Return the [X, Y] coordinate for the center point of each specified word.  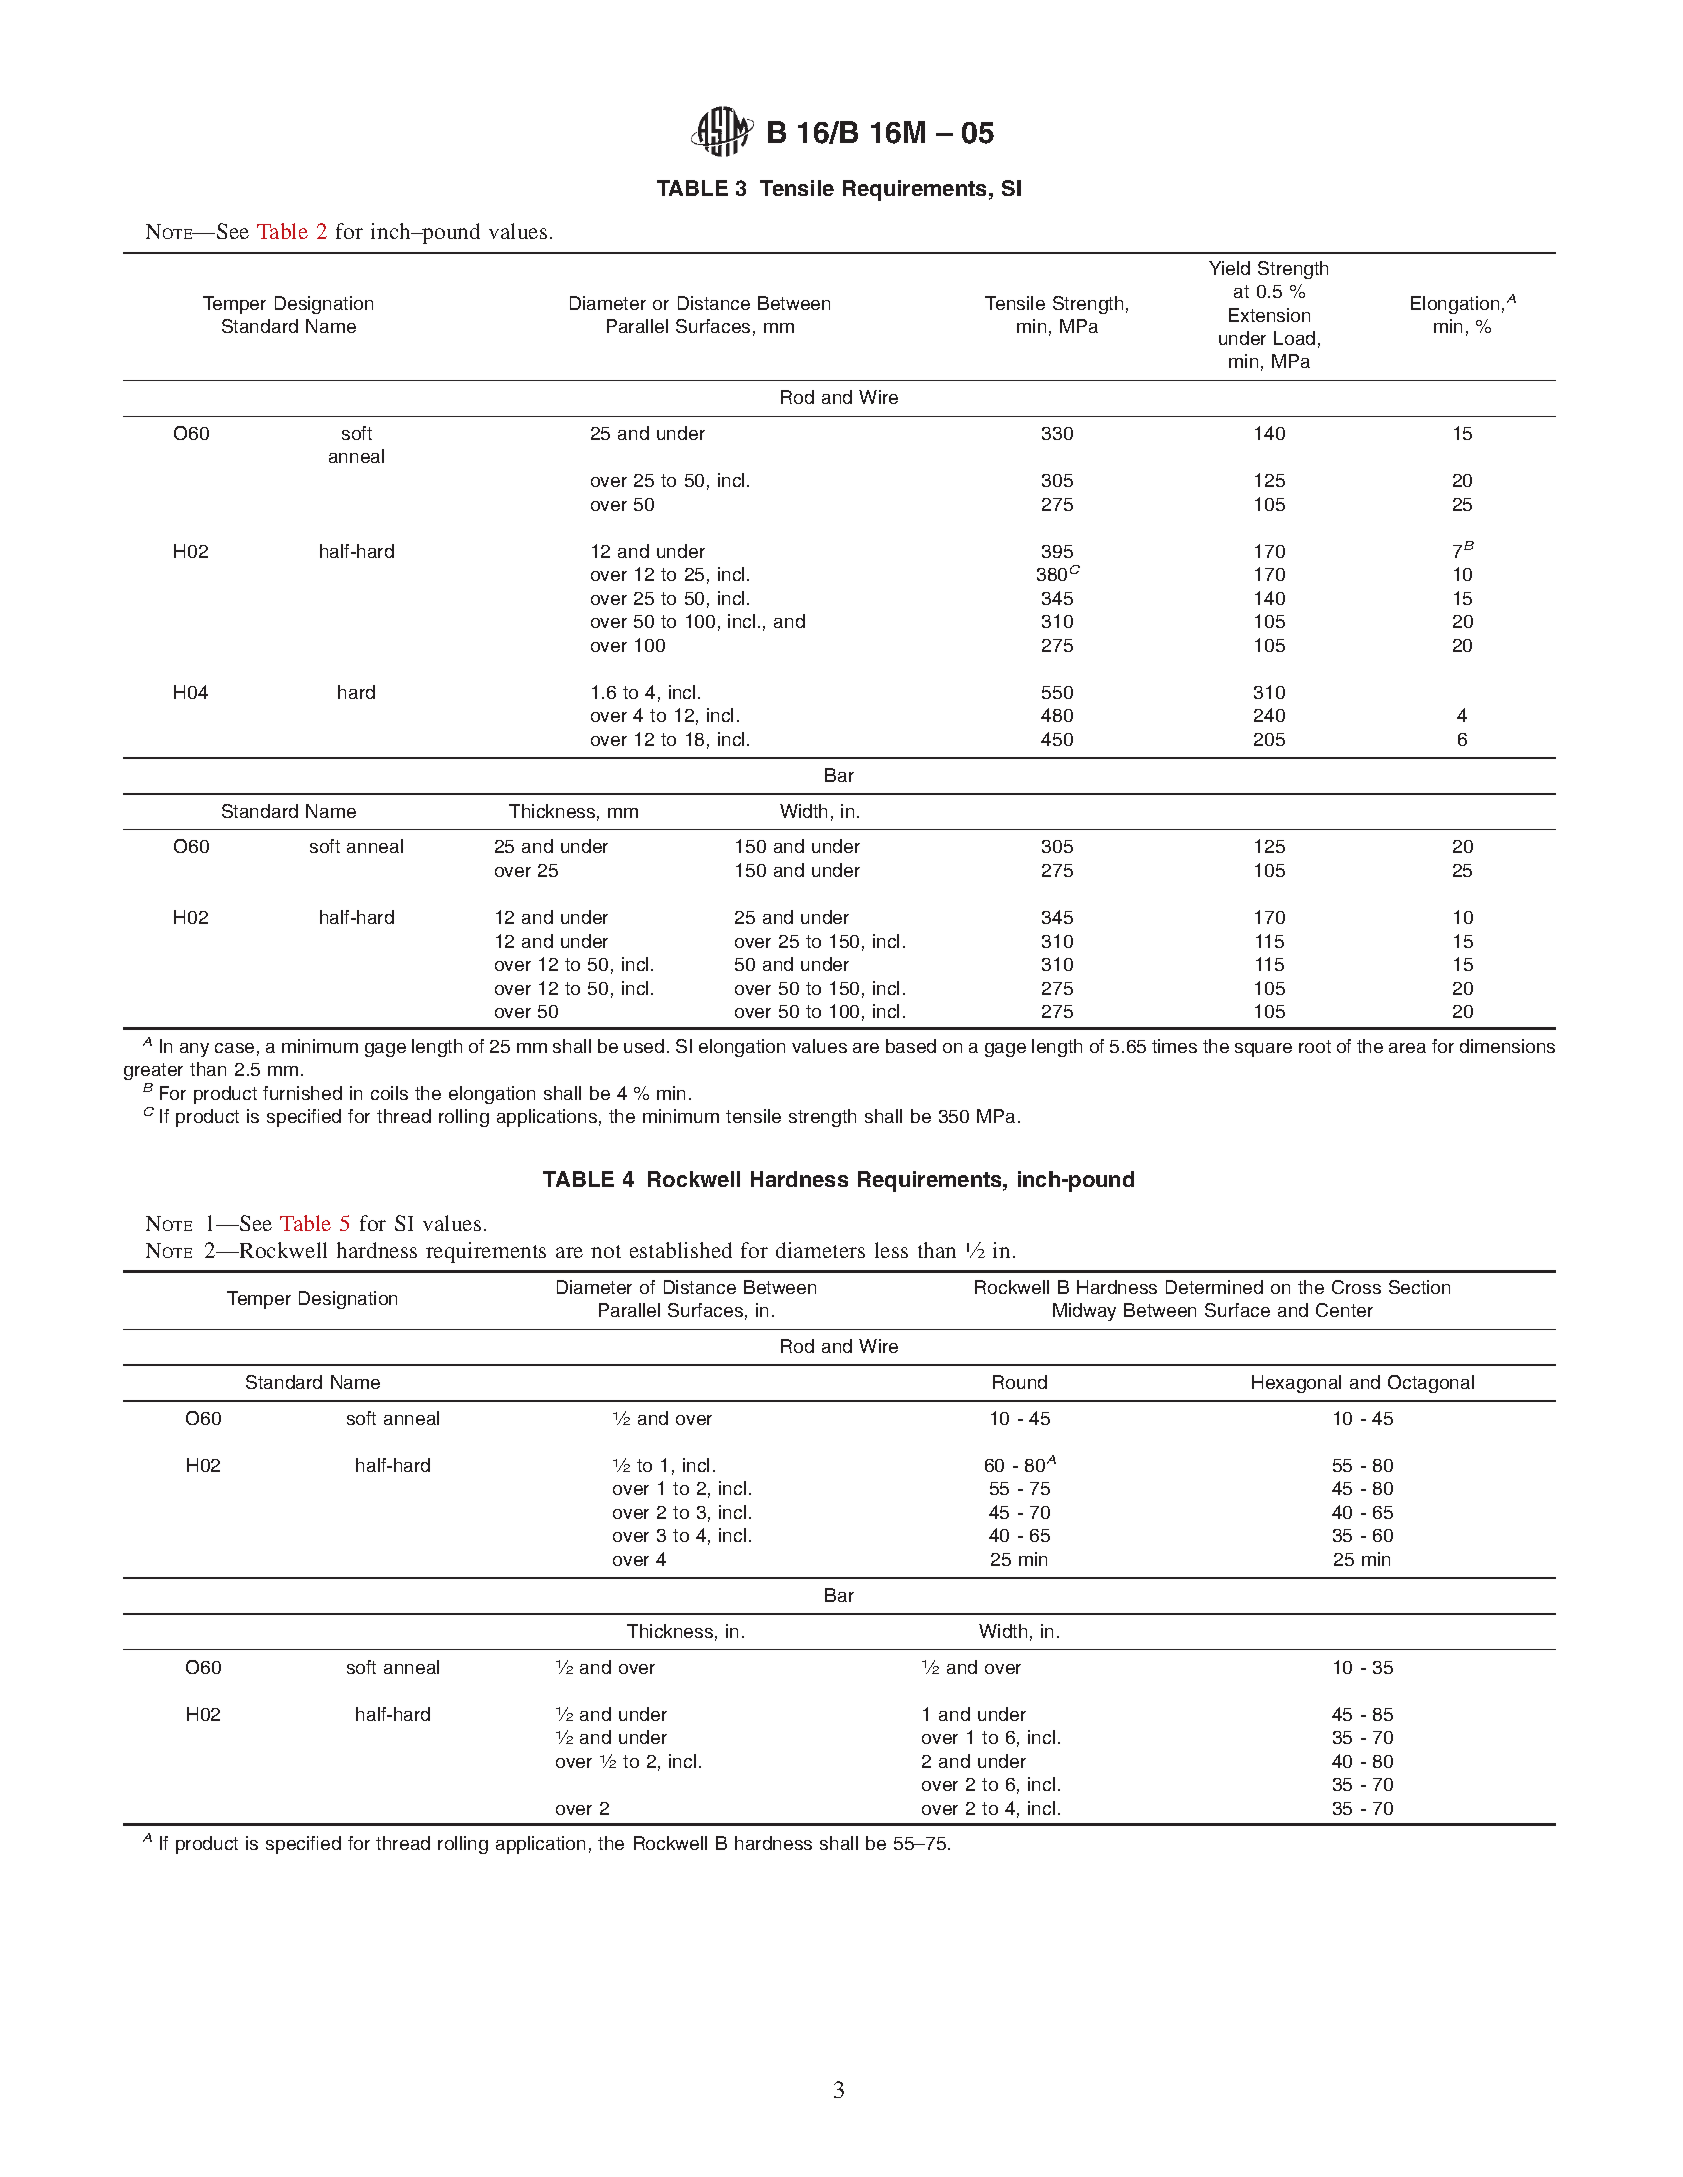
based [911, 1046]
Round [1020, 1382]
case [234, 1048]
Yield [1229, 268]
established [681, 1250]
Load [1294, 338]
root [1315, 1046]
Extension [1269, 315]
